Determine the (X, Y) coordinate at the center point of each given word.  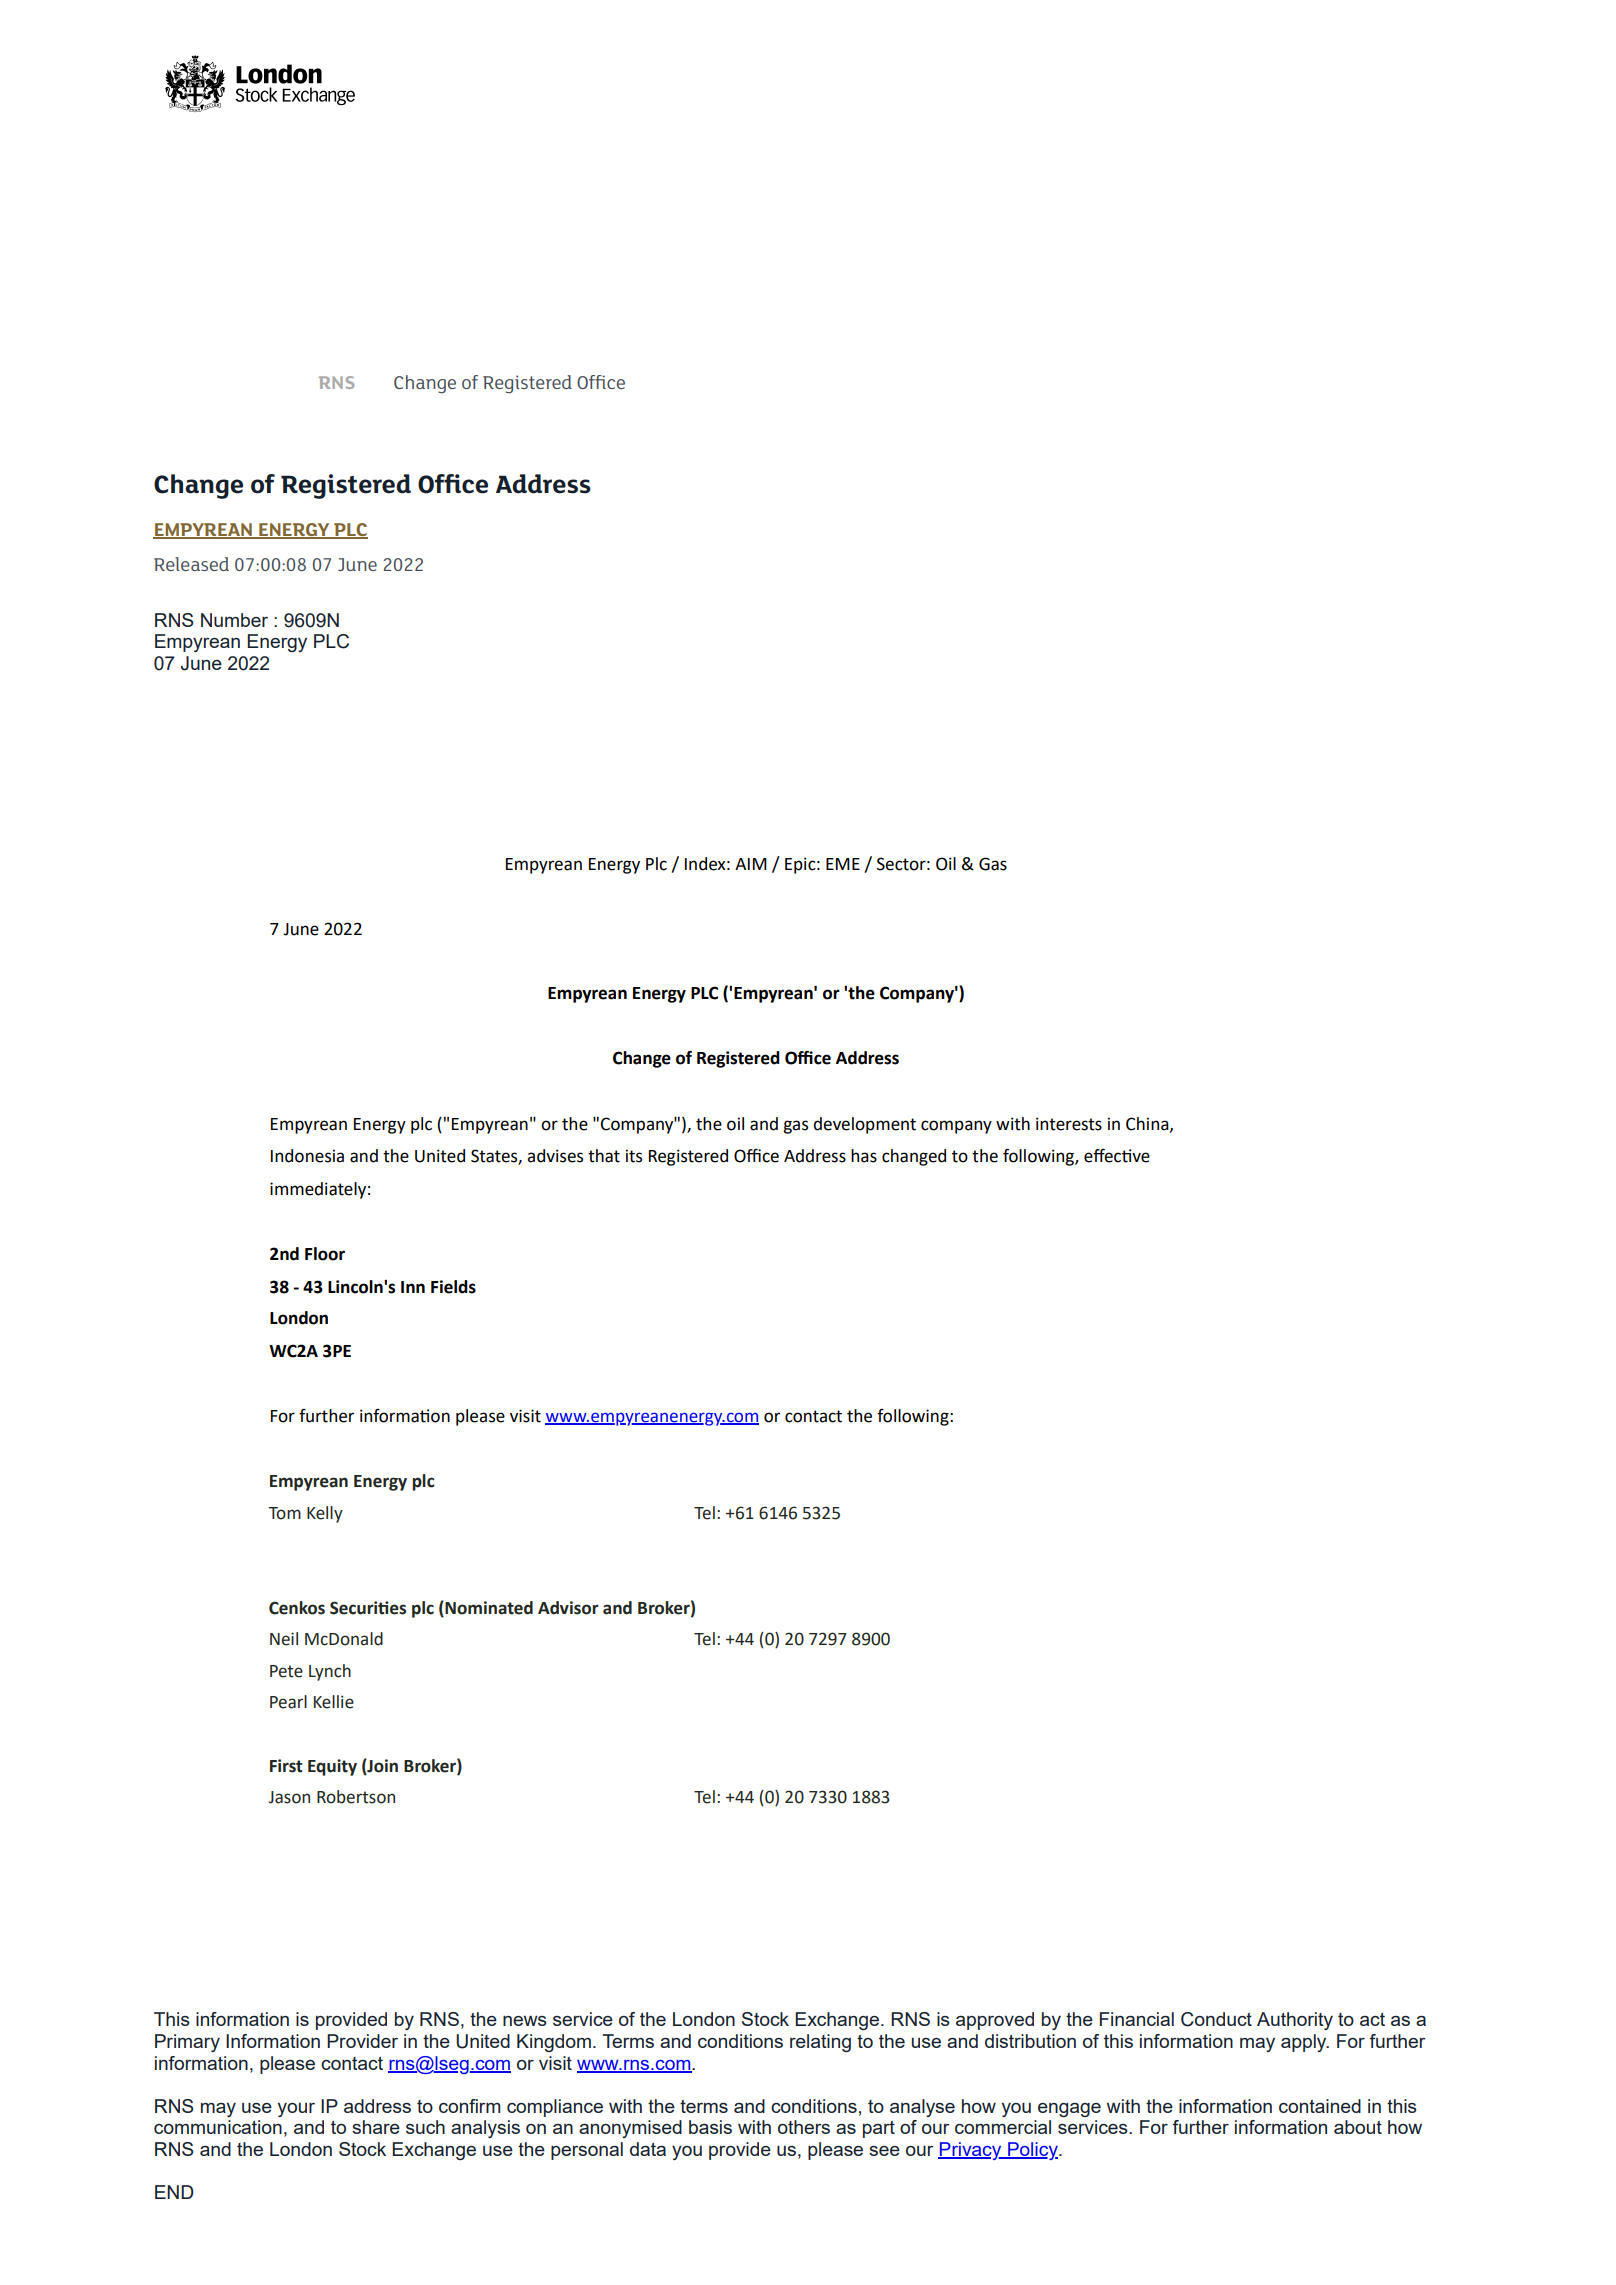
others (804, 2127)
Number (234, 620)
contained (1320, 2106)
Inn (413, 1287)
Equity (332, 1767)
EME (843, 864)
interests (1069, 1124)
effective (1117, 1156)
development (864, 1125)
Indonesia (307, 1156)
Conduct (1216, 2019)
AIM (751, 864)
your (296, 2110)
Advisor (568, 1608)
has (864, 1156)
